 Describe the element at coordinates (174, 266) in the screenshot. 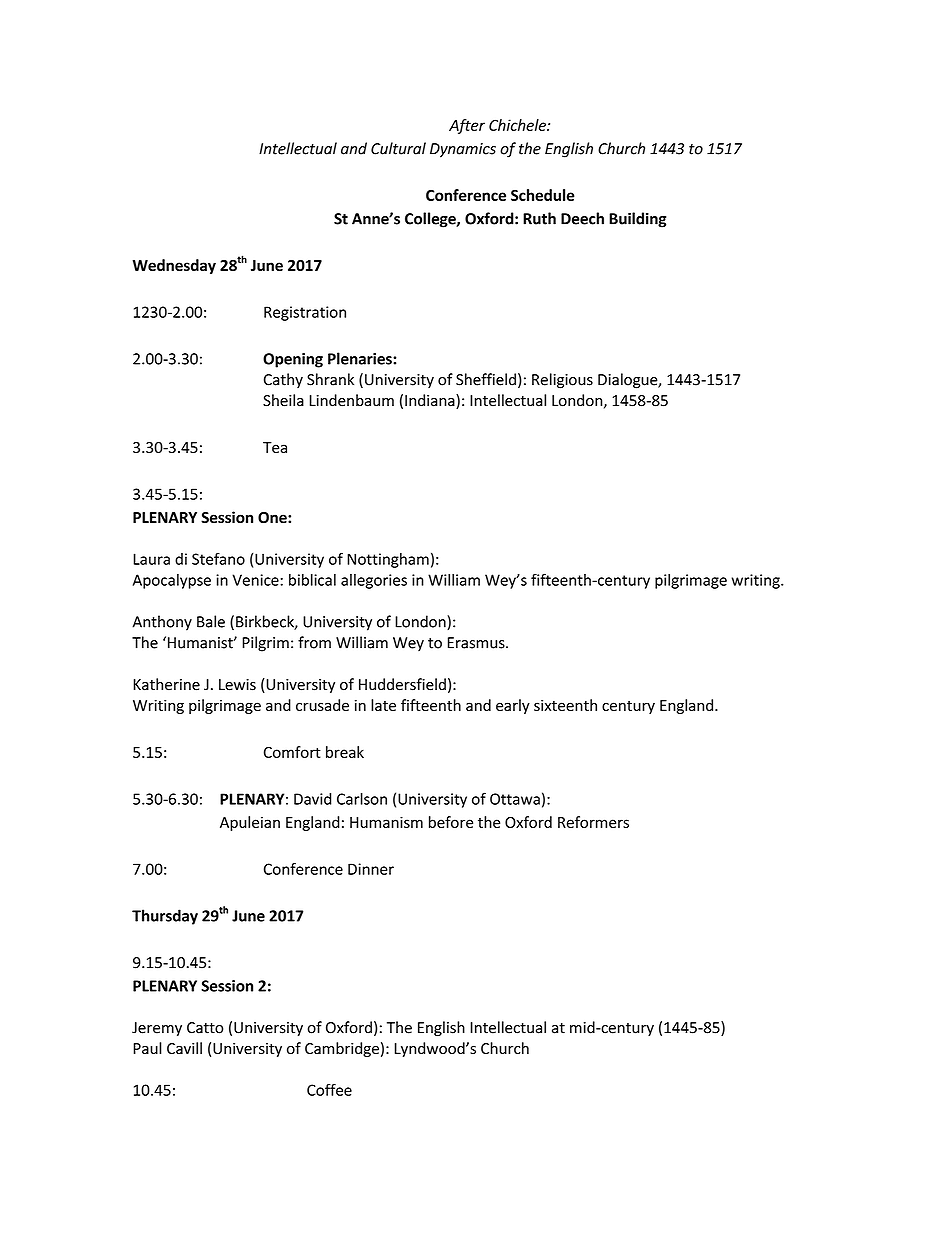

I see `Wednesday` at that location.
